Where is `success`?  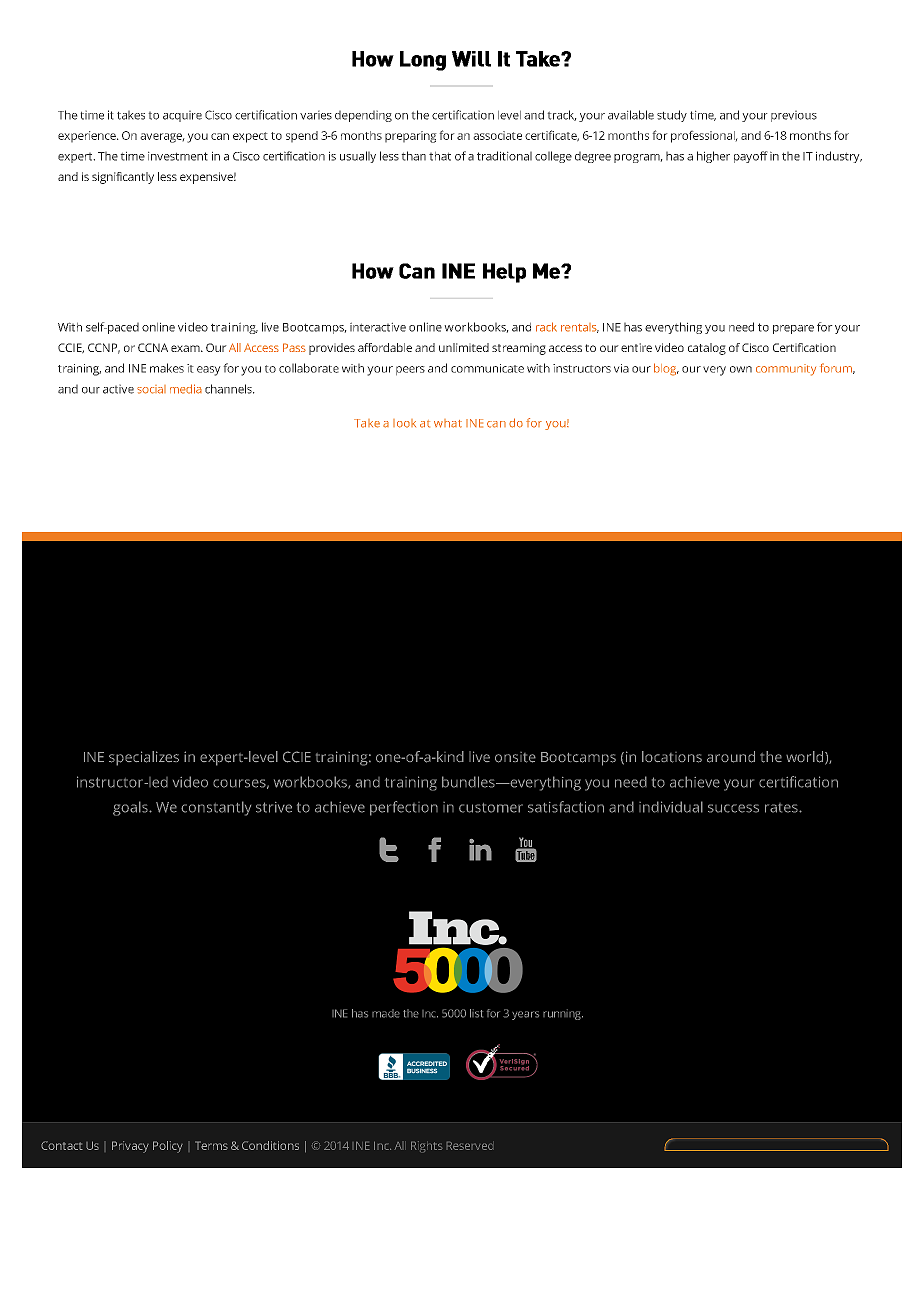
success is located at coordinates (733, 808).
